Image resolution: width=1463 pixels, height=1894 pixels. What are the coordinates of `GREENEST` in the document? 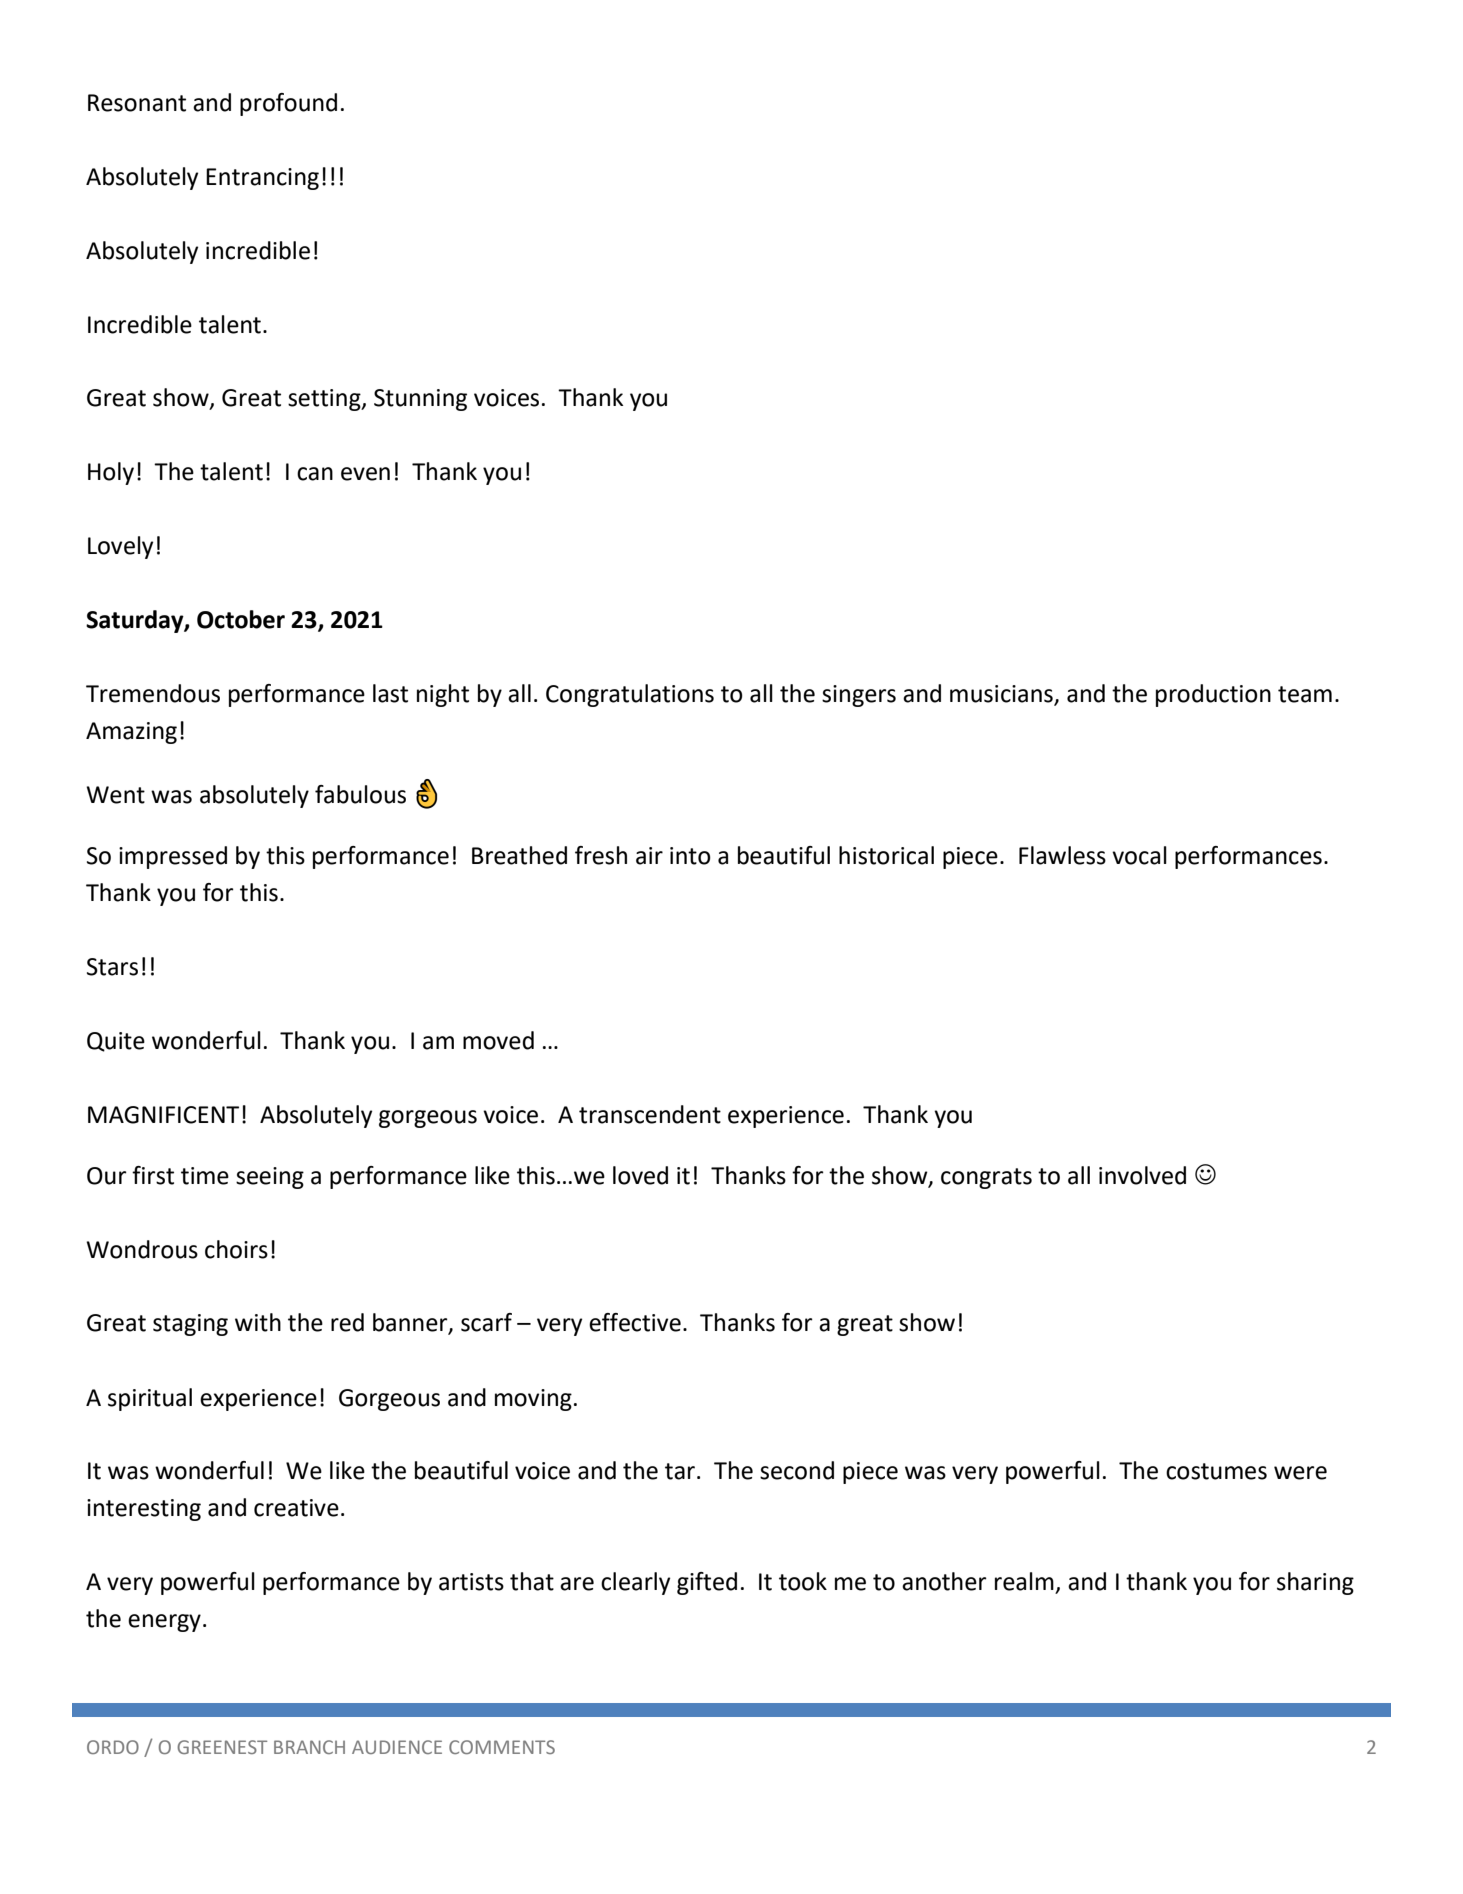 It's located at (222, 1747).
